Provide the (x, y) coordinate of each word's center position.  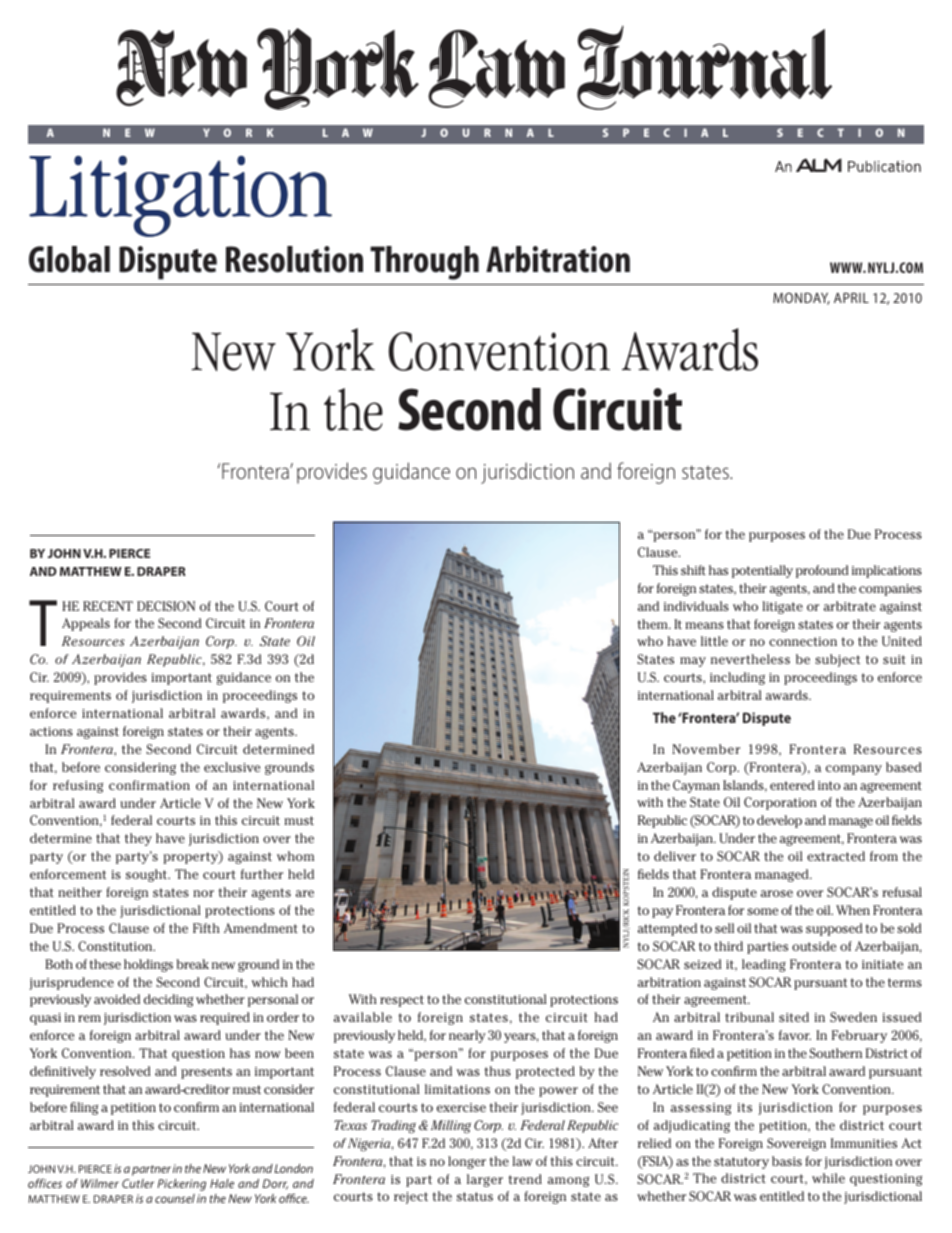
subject (837, 660)
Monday (801, 298)
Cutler (138, 1183)
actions (51, 731)
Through (424, 263)
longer (467, 1162)
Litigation (180, 196)
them (654, 624)
